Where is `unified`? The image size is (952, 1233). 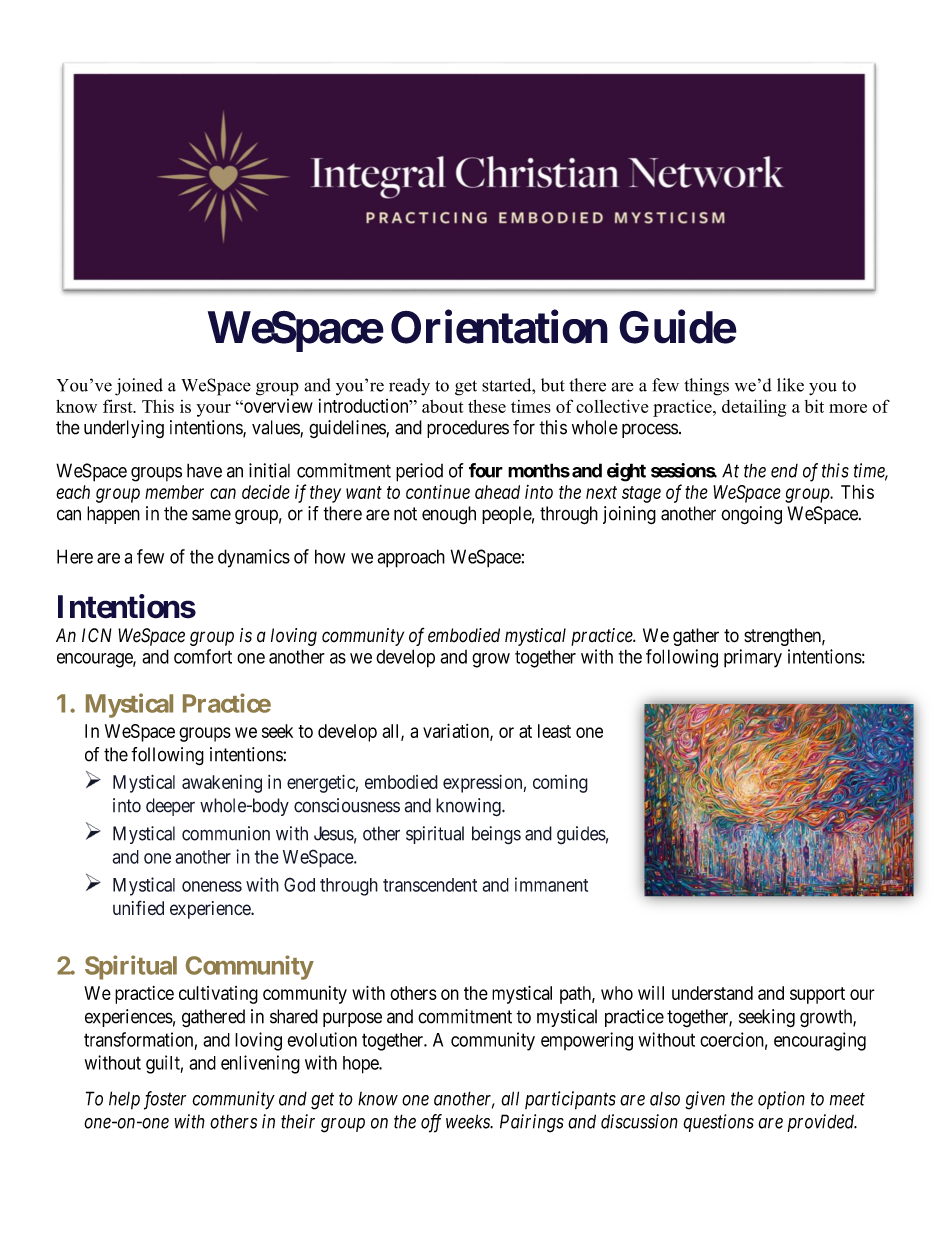
unified is located at coordinates (138, 907).
